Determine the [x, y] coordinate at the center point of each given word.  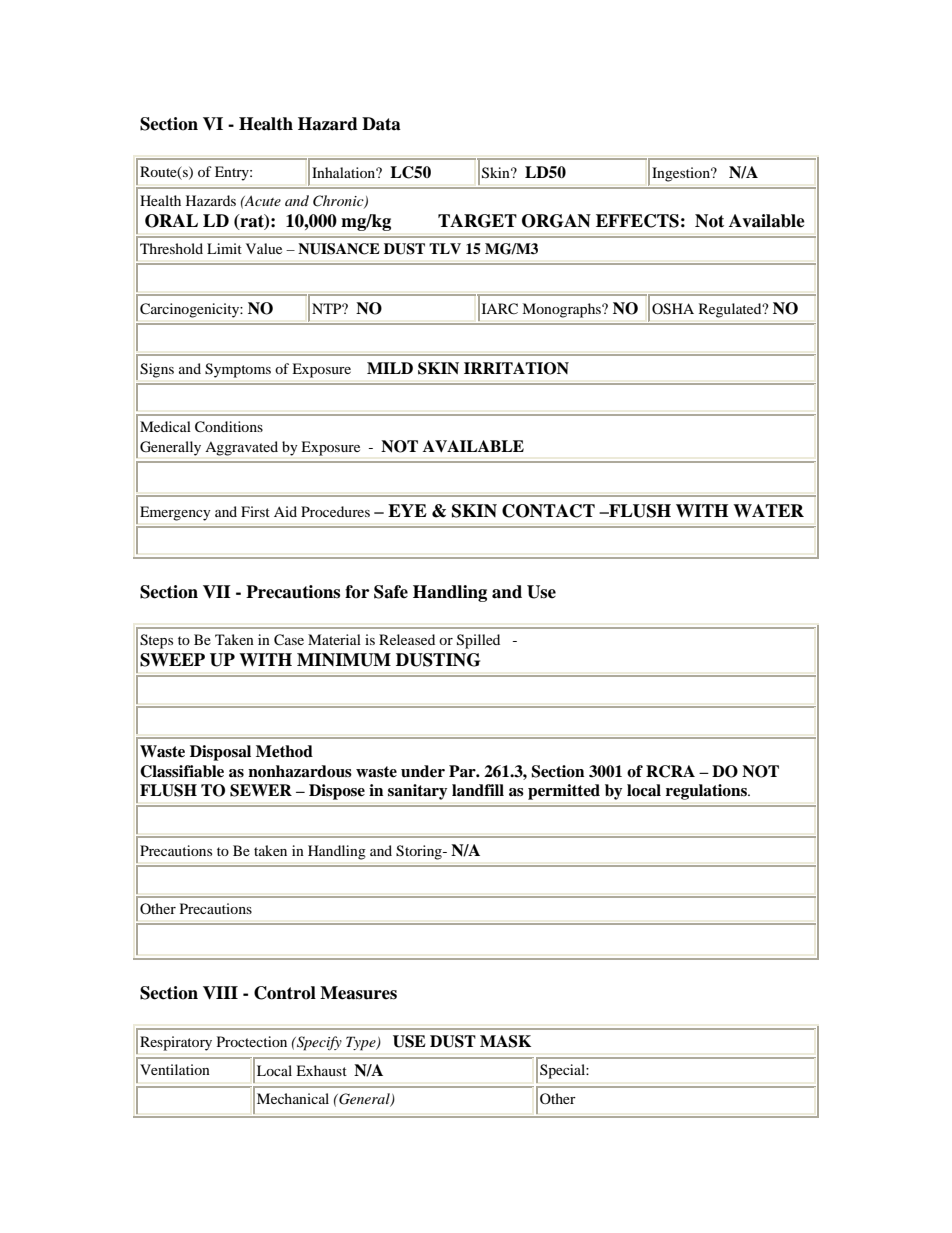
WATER [768, 510]
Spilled [478, 641]
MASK [505, 1041]
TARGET [477, 221]
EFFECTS [637, 221]
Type [362, 1043]
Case [289, 640]
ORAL [171, 221]
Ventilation [175, 1069]
